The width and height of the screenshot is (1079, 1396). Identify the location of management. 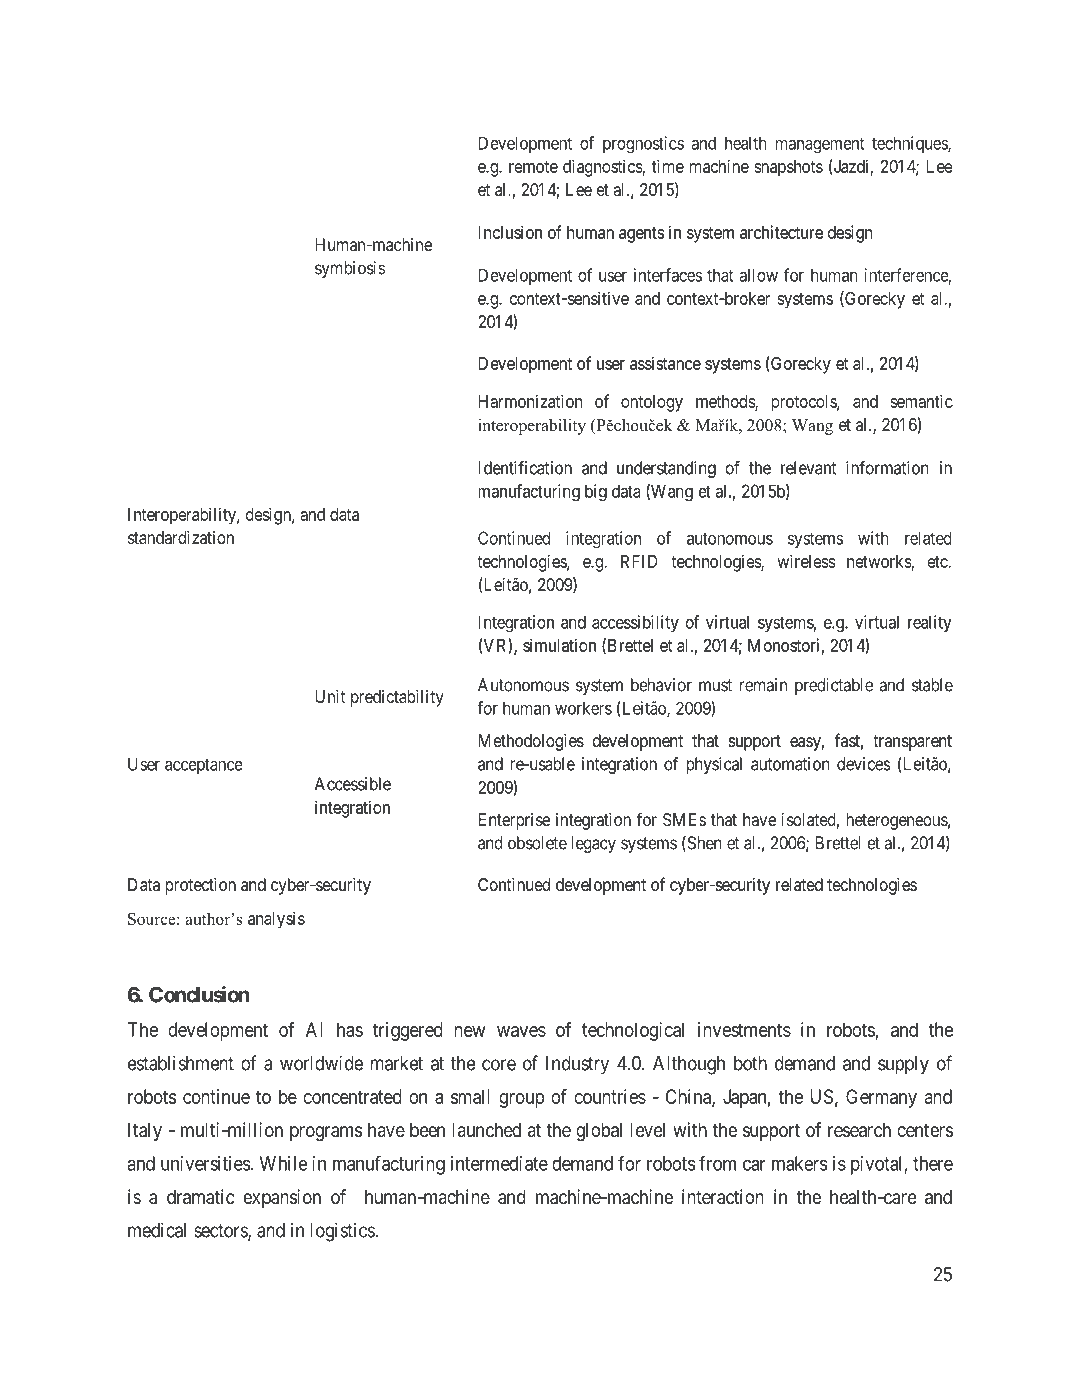
(820, 145).
